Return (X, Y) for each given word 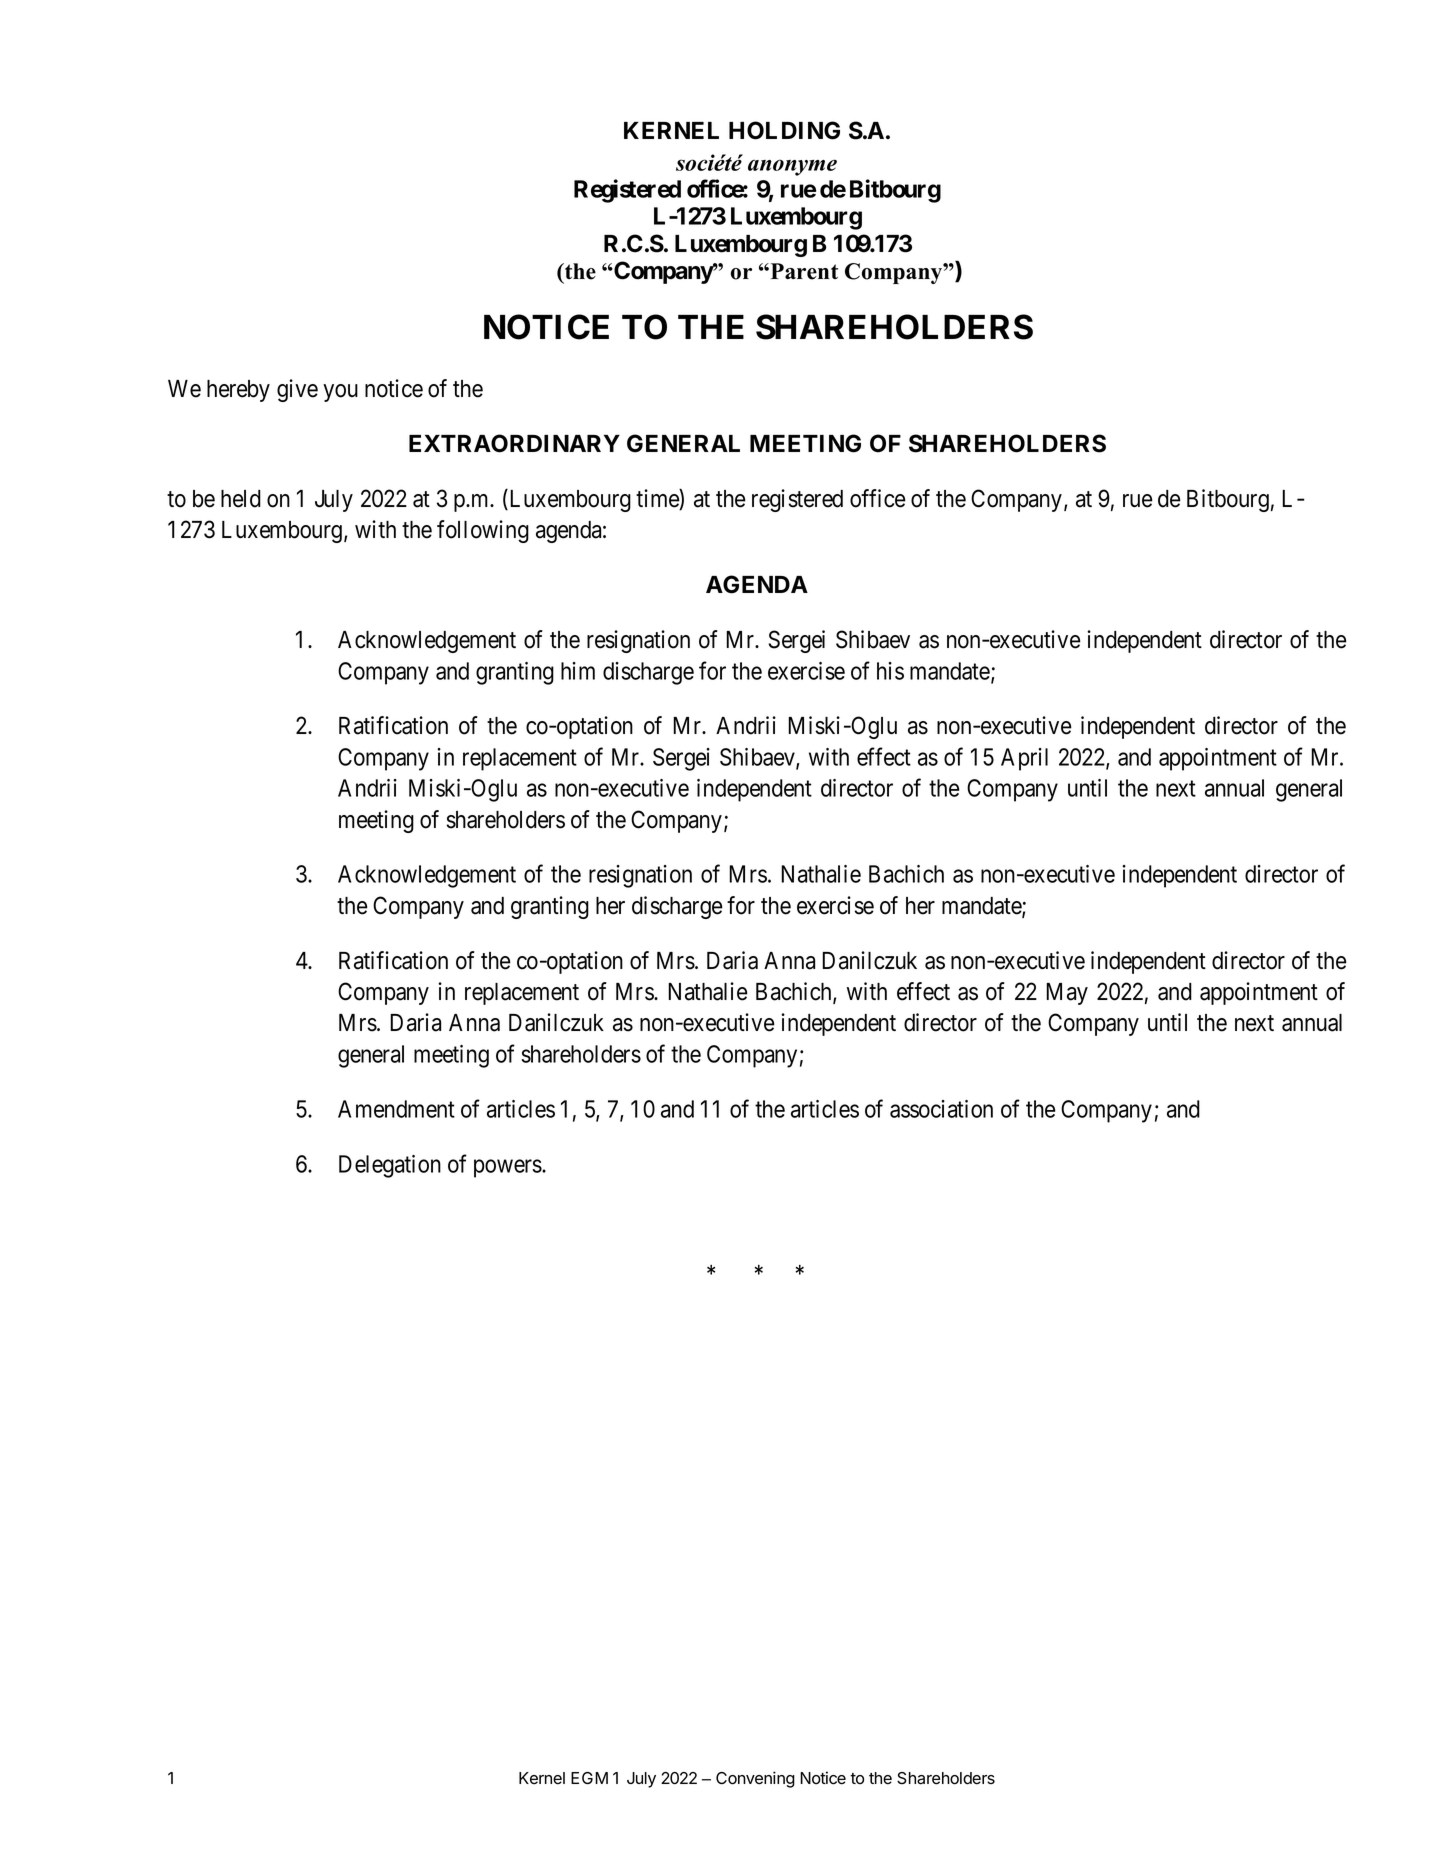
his (890, 671)
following (483, 531)
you (340, 393)
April (1024, 759)
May (1067, 994)
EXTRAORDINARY (514, 443)
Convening (755, 1779)
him (578, 671)
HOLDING (784, 130)
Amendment (396, 1109)
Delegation (390, 1166)
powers (508, 1168)
